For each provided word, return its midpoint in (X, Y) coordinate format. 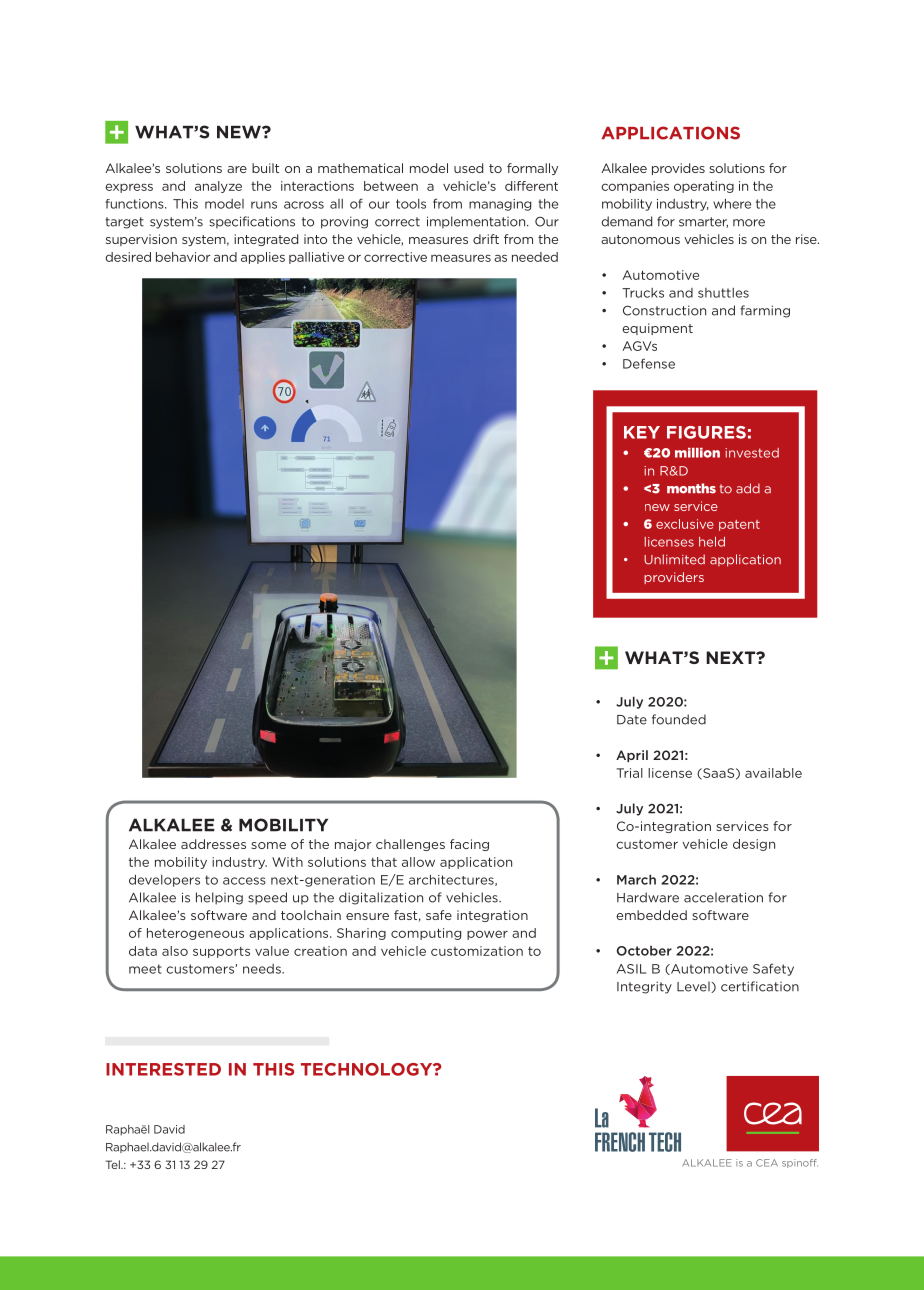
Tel (113, 1164)
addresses (213, 844)
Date (632, 720)
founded (679, 719)
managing (500, 205)
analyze (218, 187)
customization (477, 951)
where (732, 204)
